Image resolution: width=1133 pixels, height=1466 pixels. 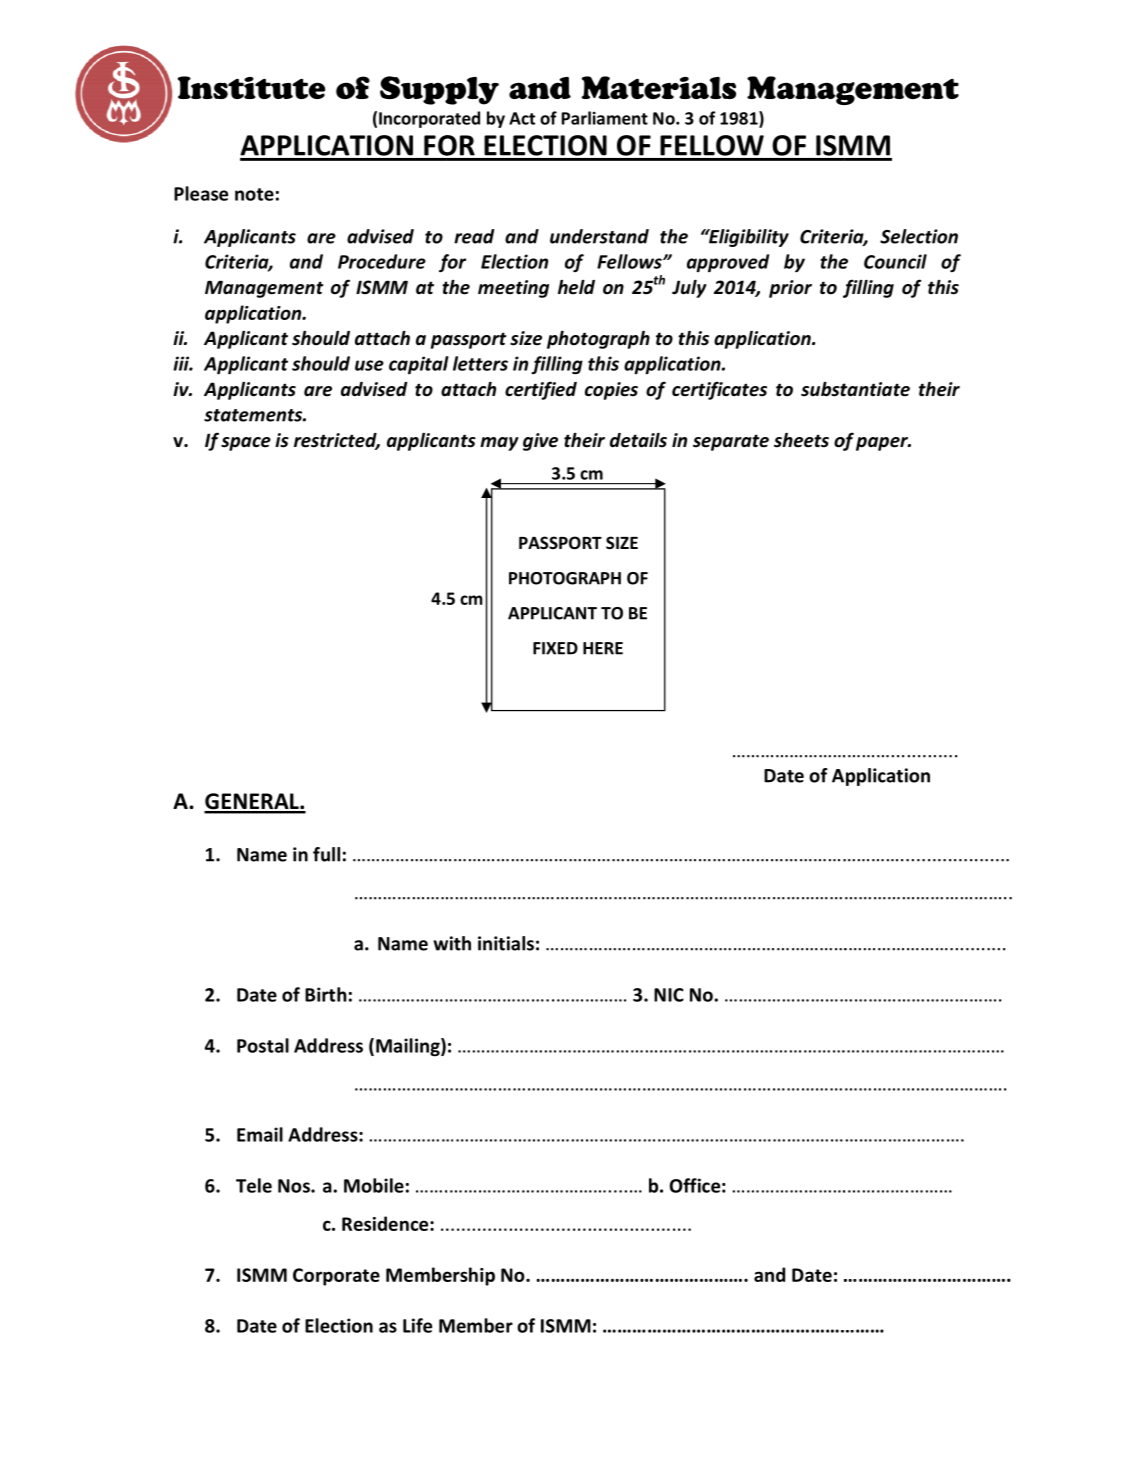 I want to click on Email, so click(x=260, y=1134).
